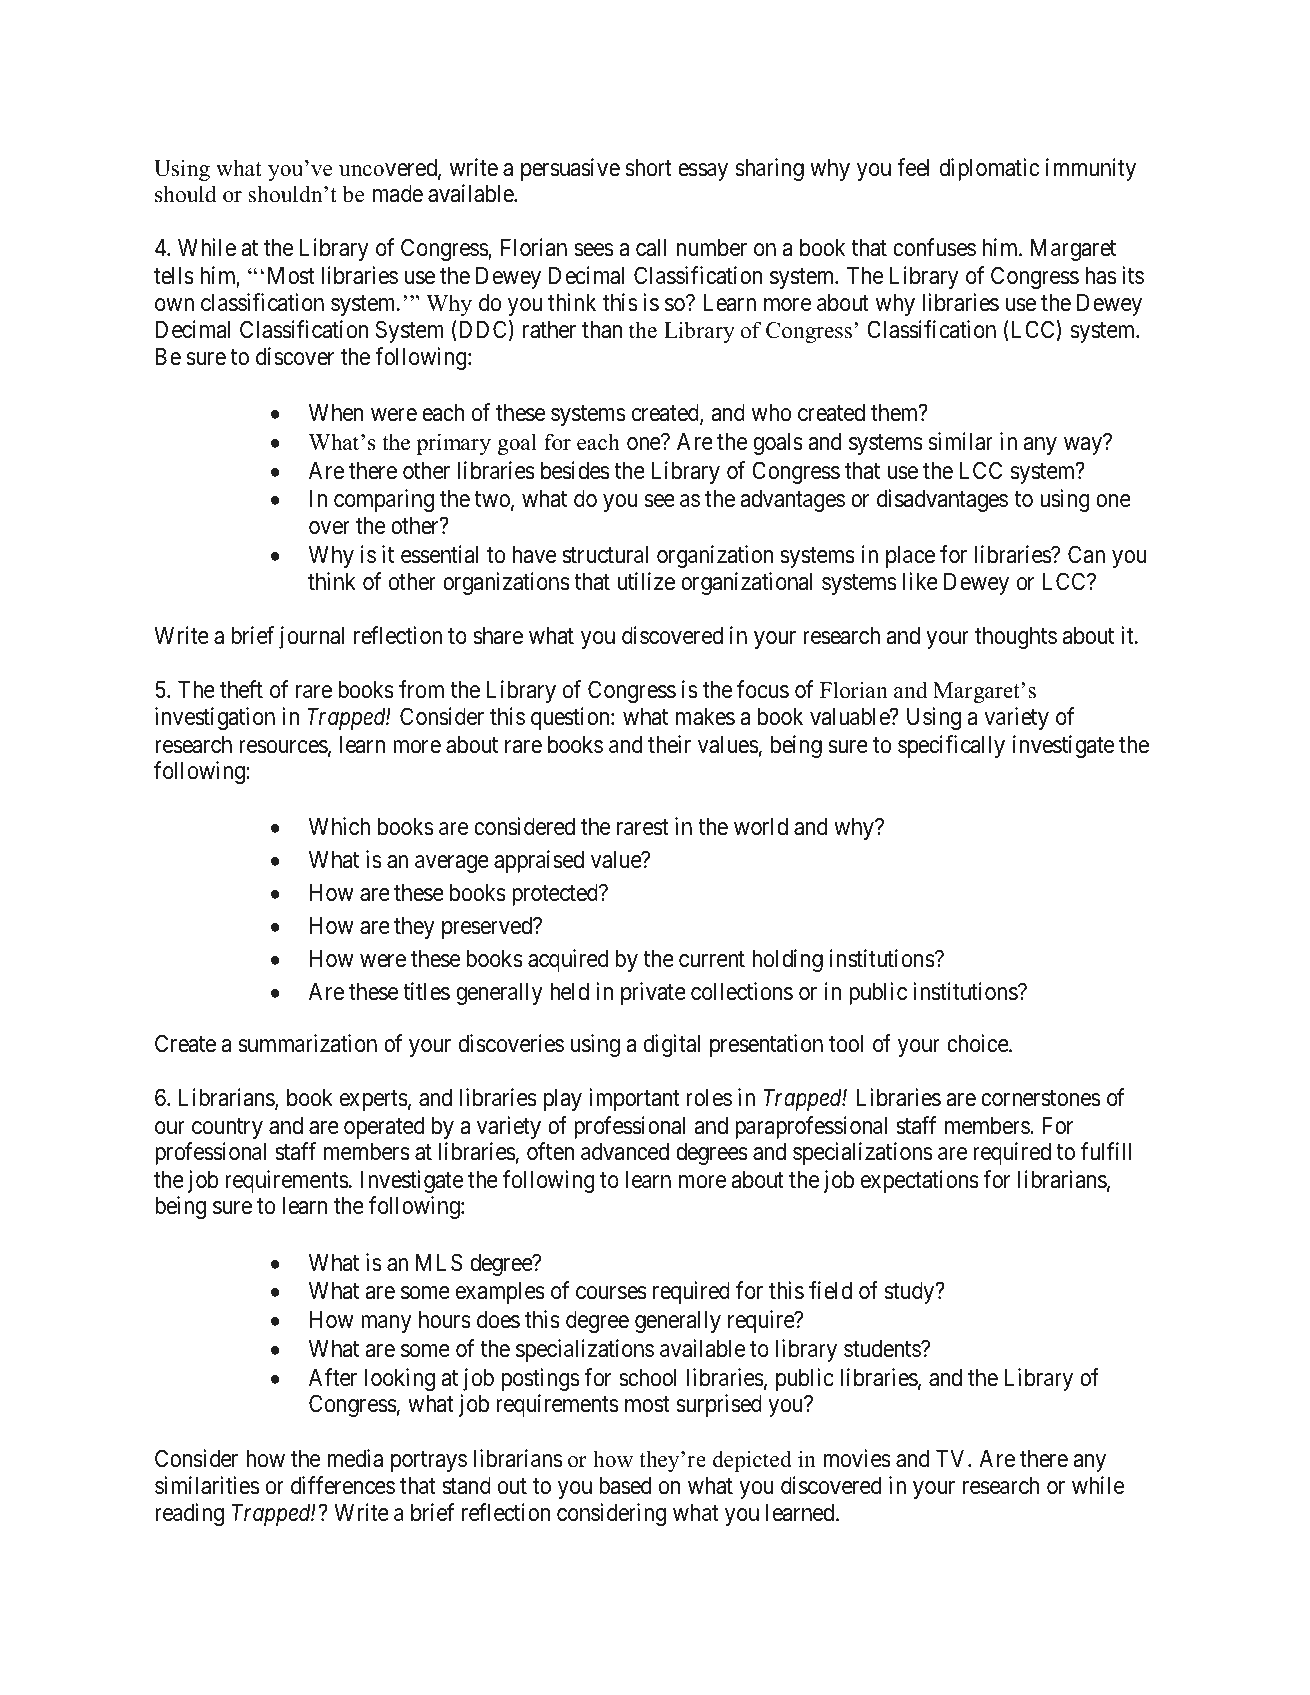 The height and width of the screenshot is (1695, 1310). I want to click on differences, so click(343, 1485).
